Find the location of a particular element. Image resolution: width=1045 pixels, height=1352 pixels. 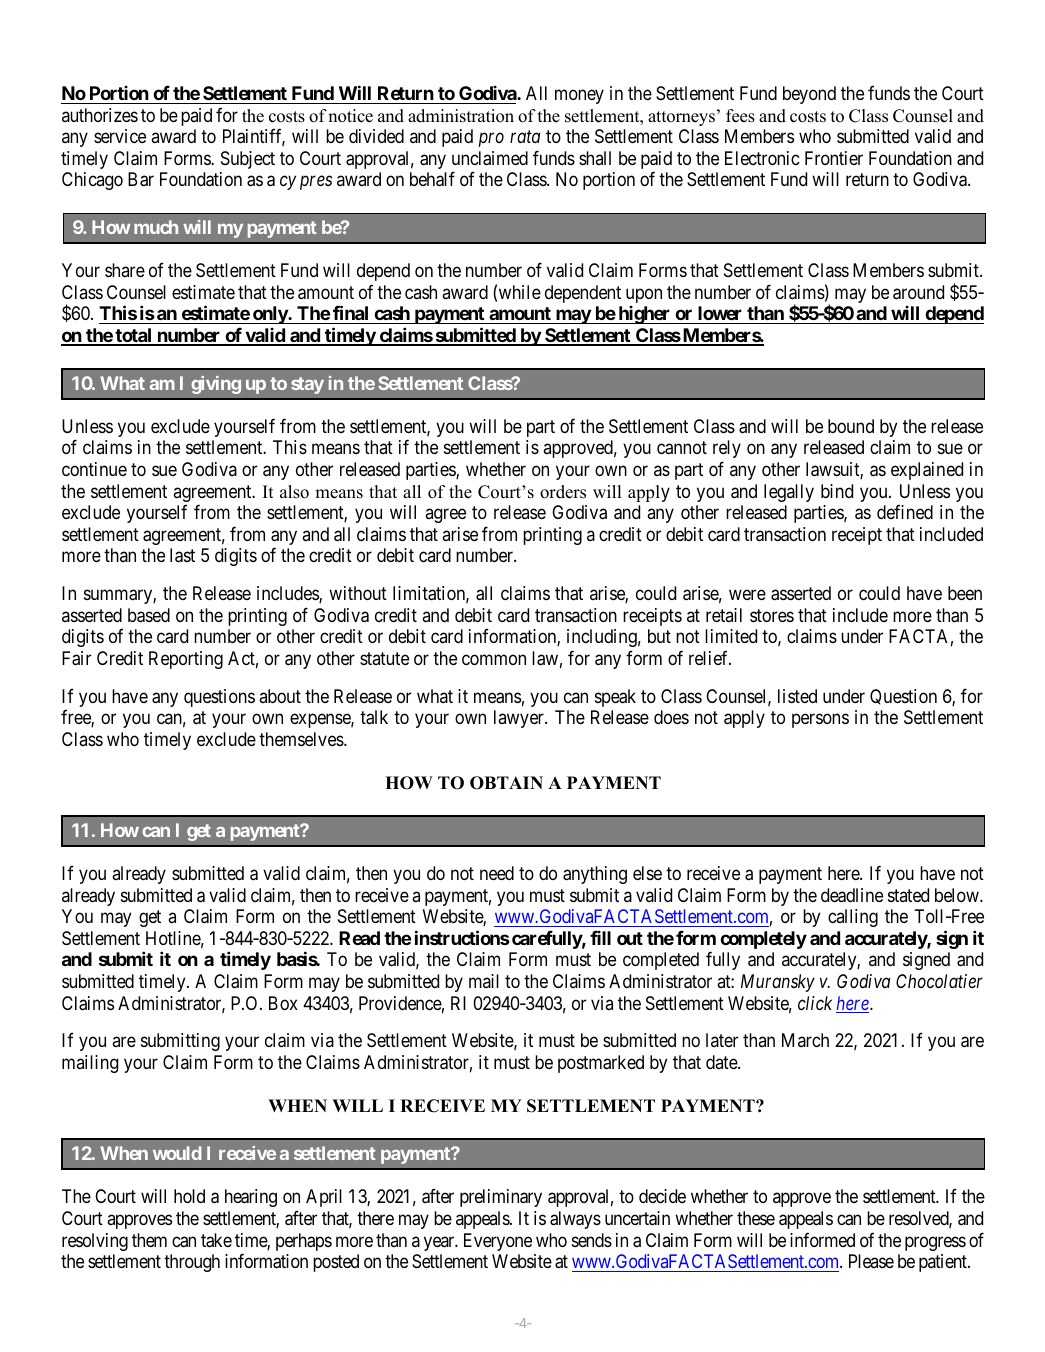

rata is located at coordinates (525, 137).
